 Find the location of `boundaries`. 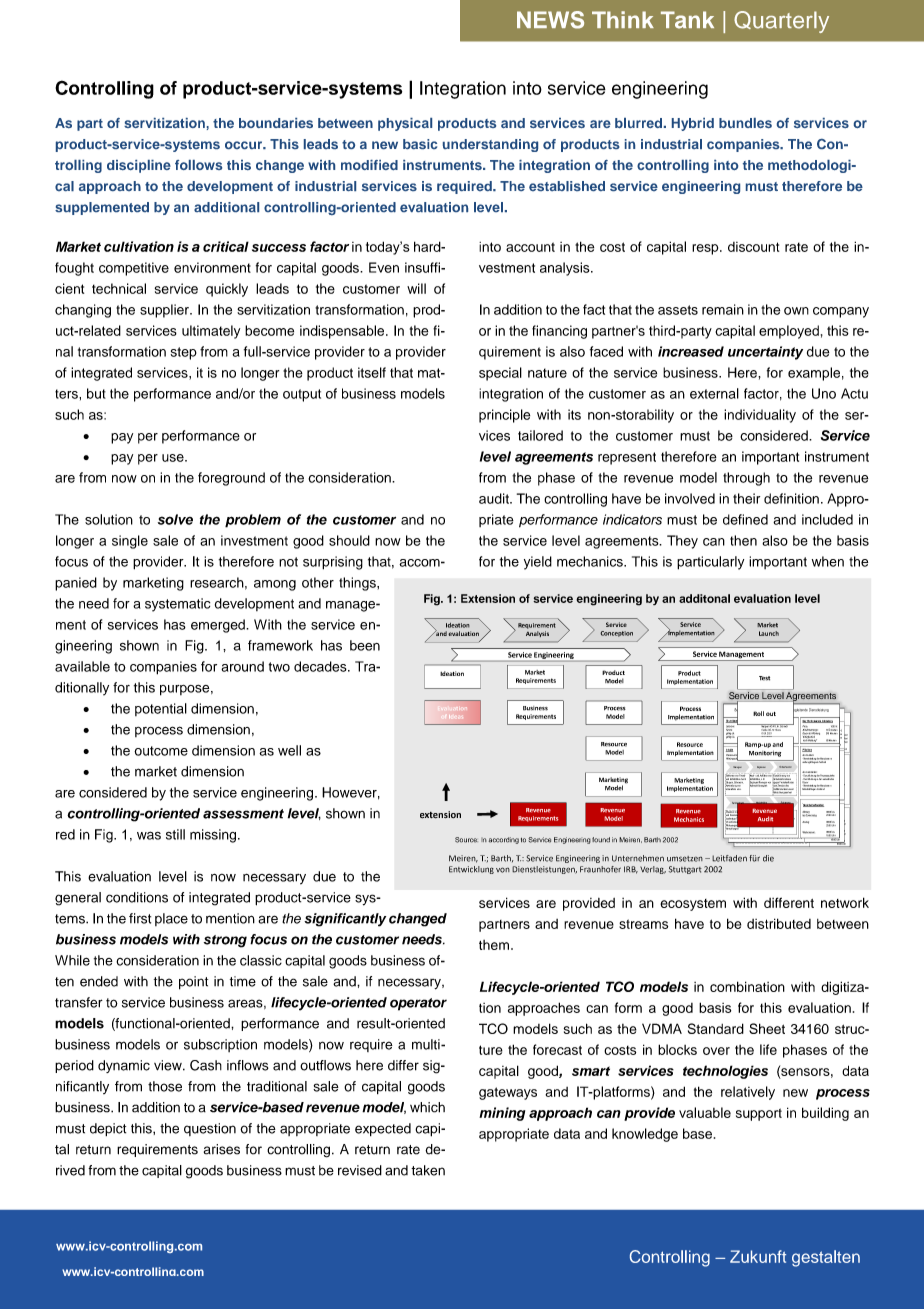

boundaries is located at coordinates (276, 123).
